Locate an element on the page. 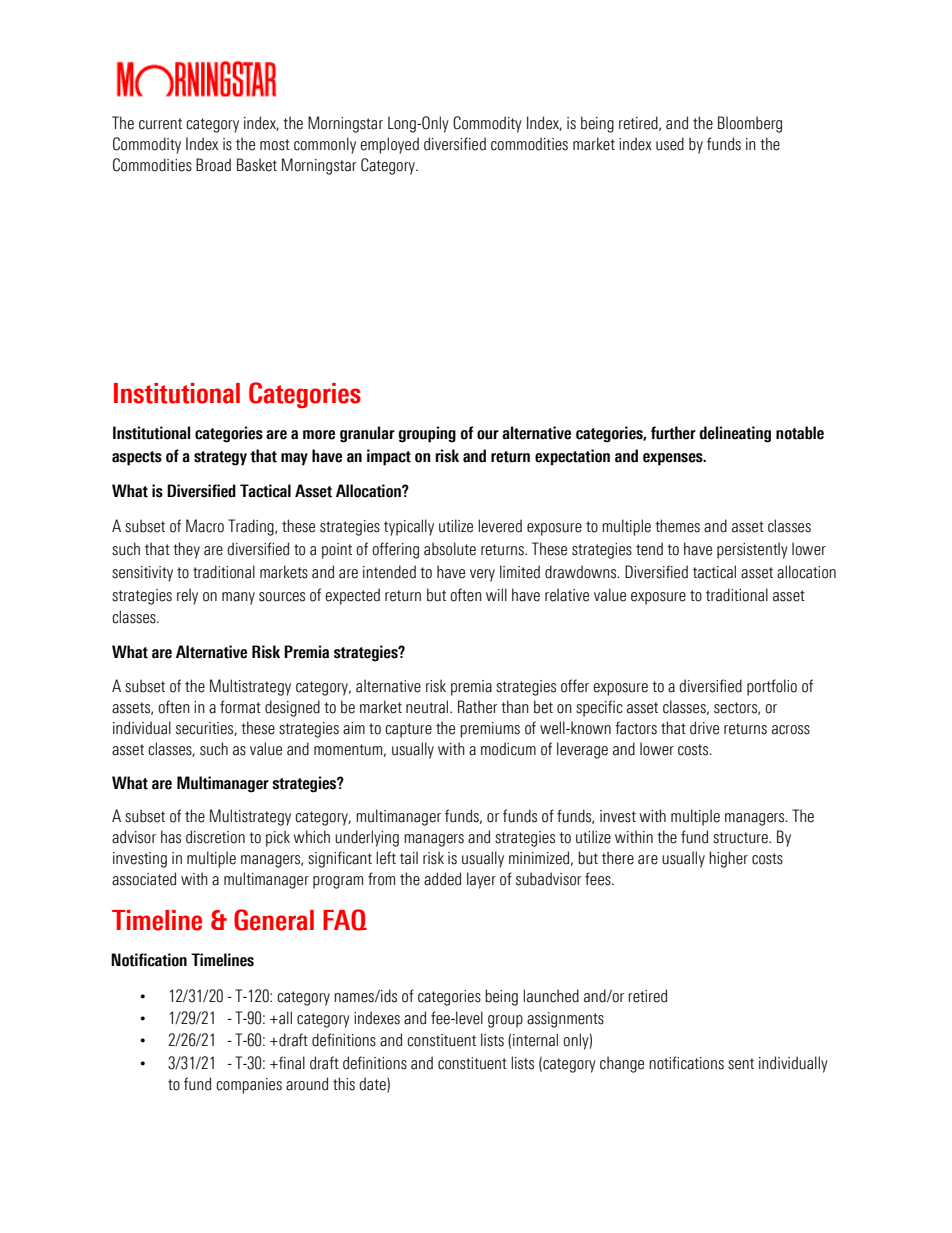 The width and height of the image is (952, 1233). Bloomberg is located at coordinates (750, 124).
